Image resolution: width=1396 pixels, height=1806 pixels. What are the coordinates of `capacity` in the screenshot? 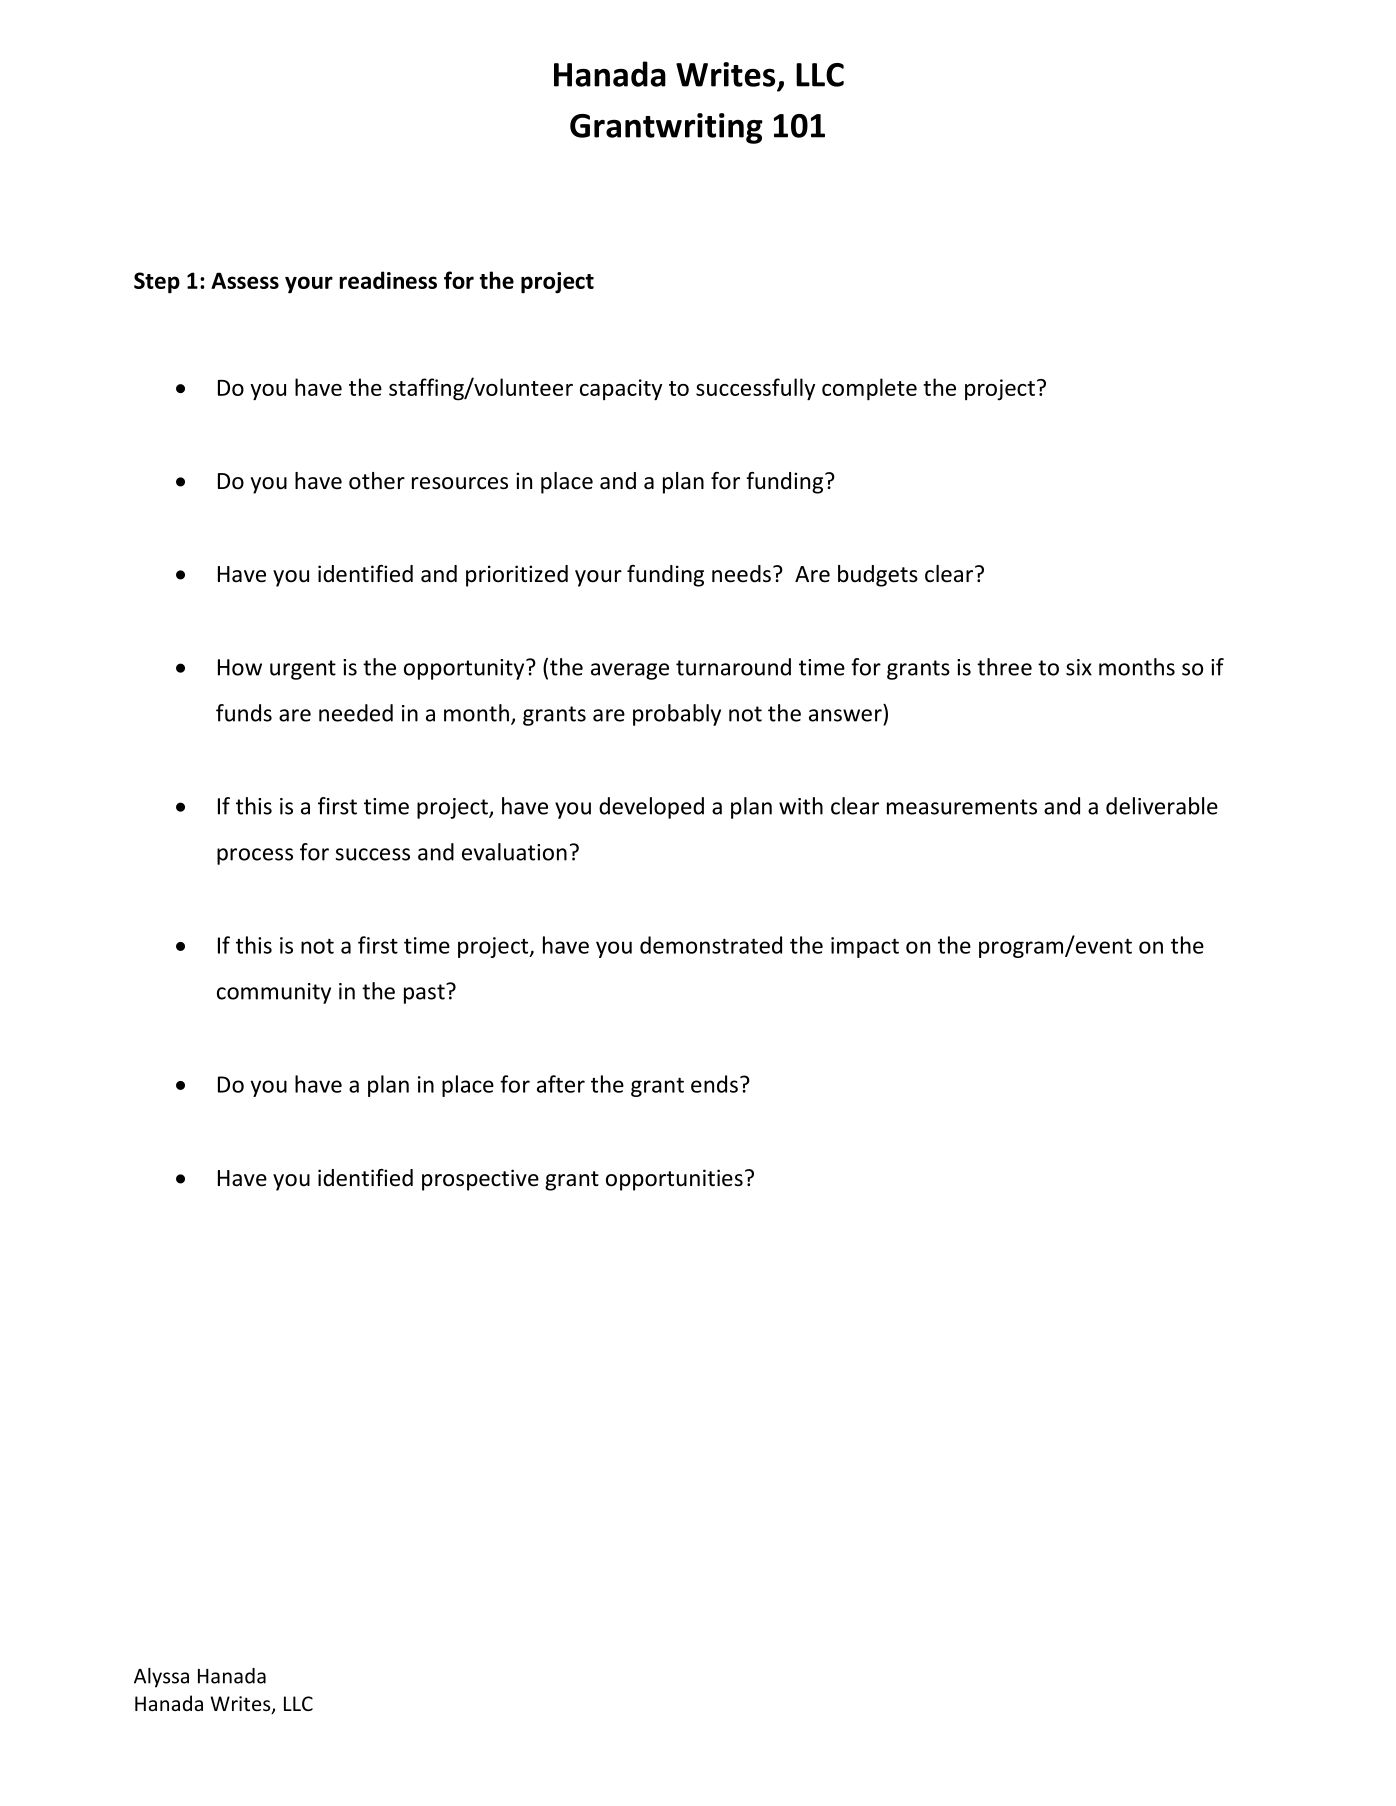 It's located at (621, 390).
